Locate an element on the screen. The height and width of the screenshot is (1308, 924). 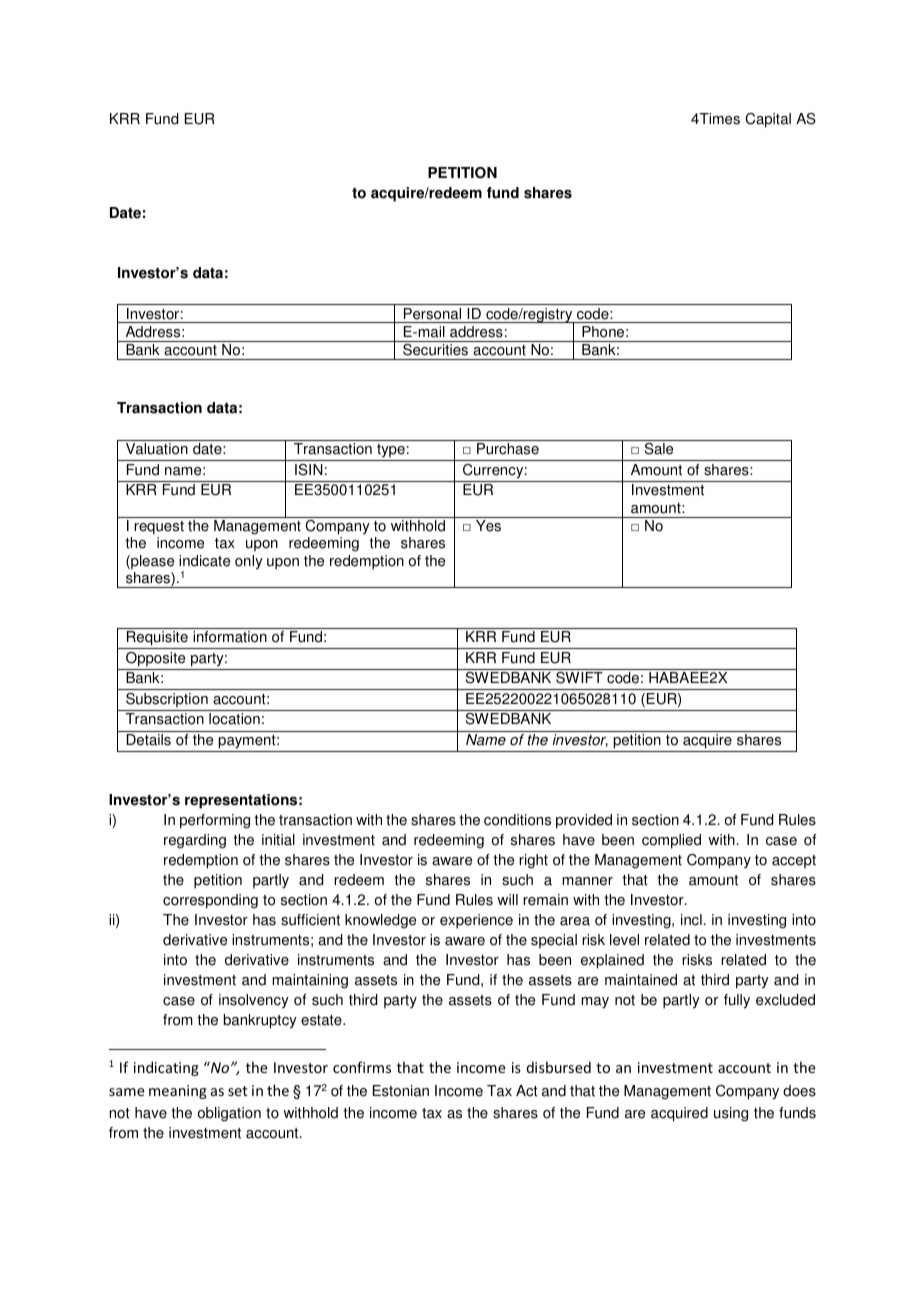
Yes is located at coordinates (488, 526).
